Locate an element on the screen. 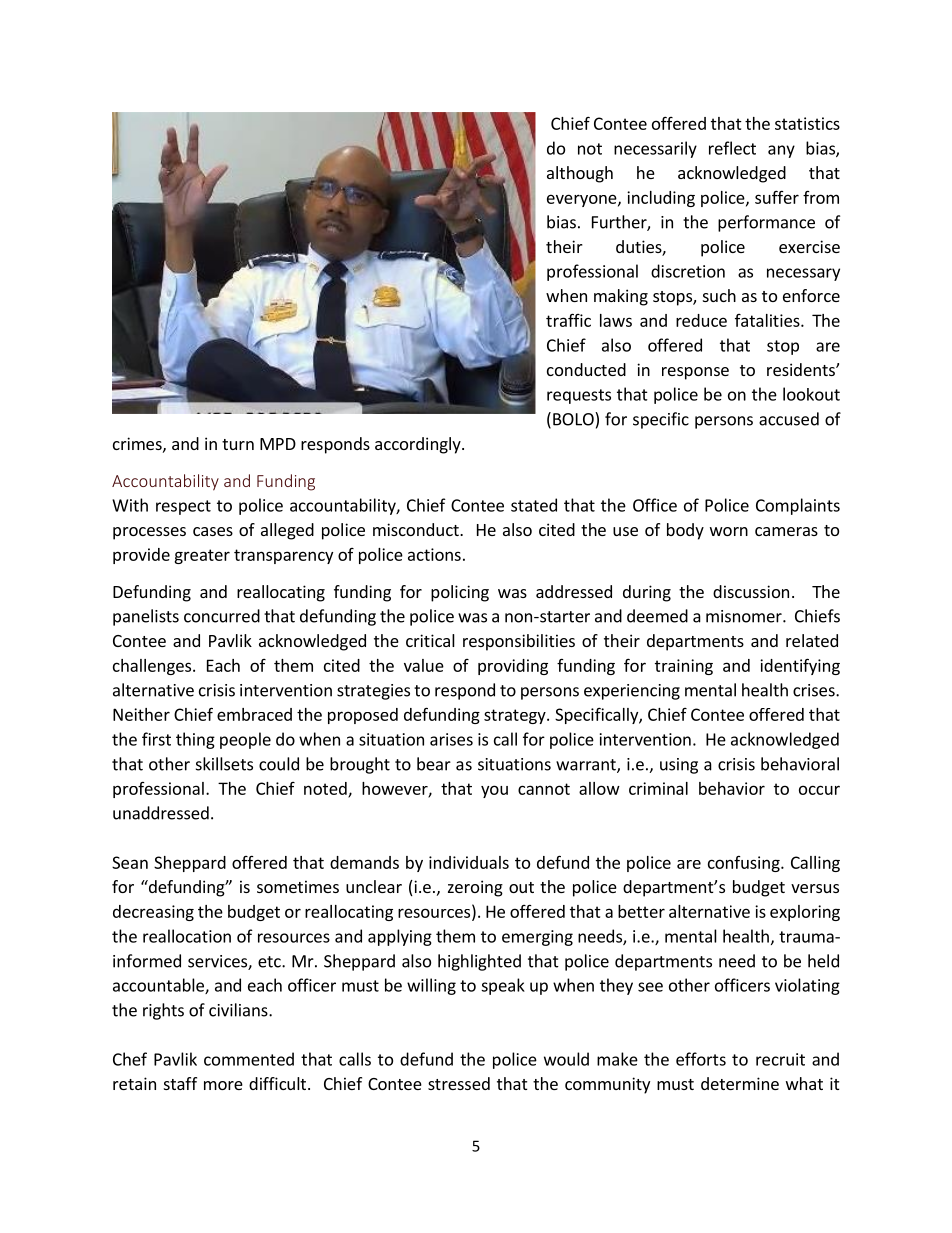 This screenshot has height=1233, width=952. commented is located at coordinates (249, 1059).
